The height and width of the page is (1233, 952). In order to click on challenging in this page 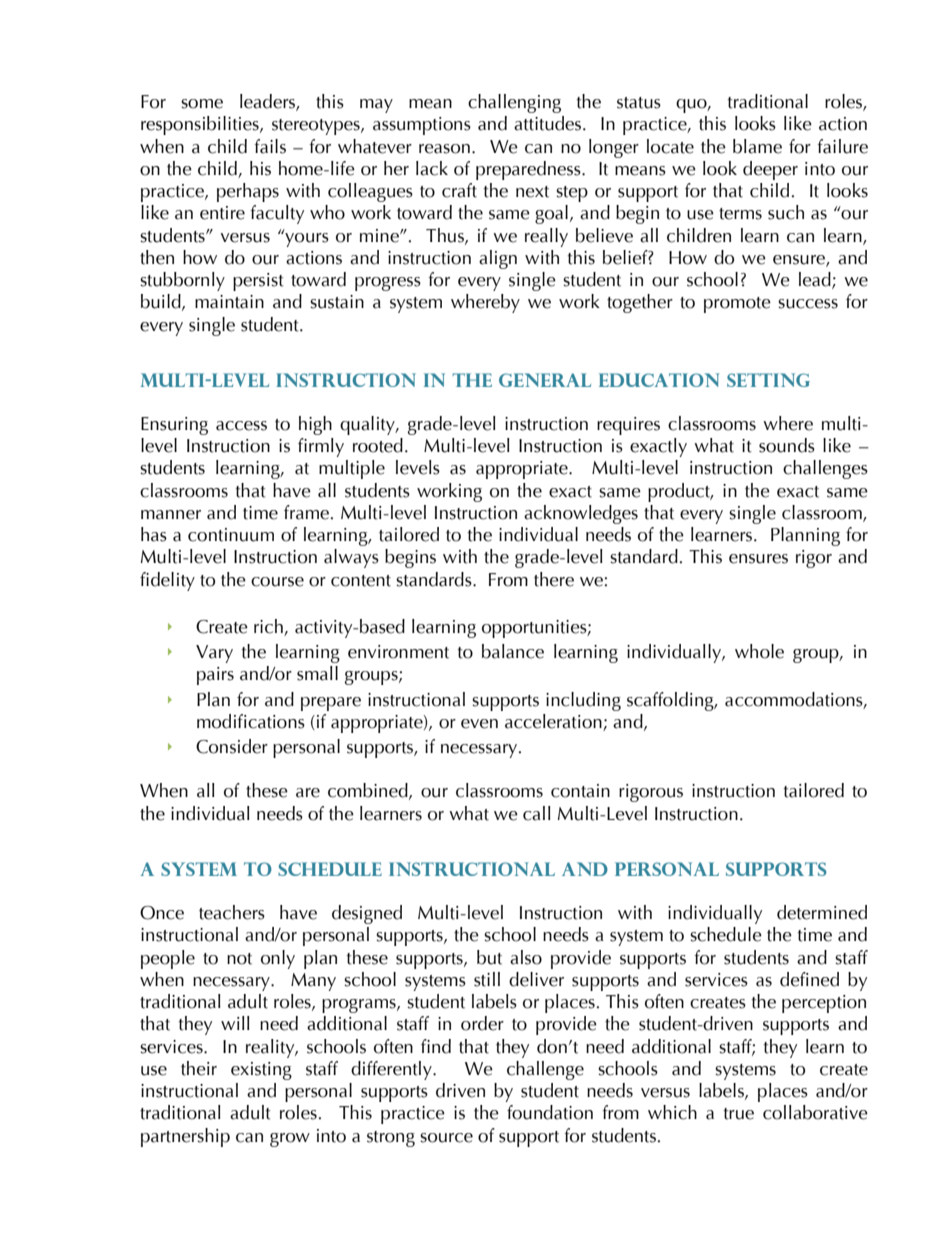, I will do `click(514, 103)`.
